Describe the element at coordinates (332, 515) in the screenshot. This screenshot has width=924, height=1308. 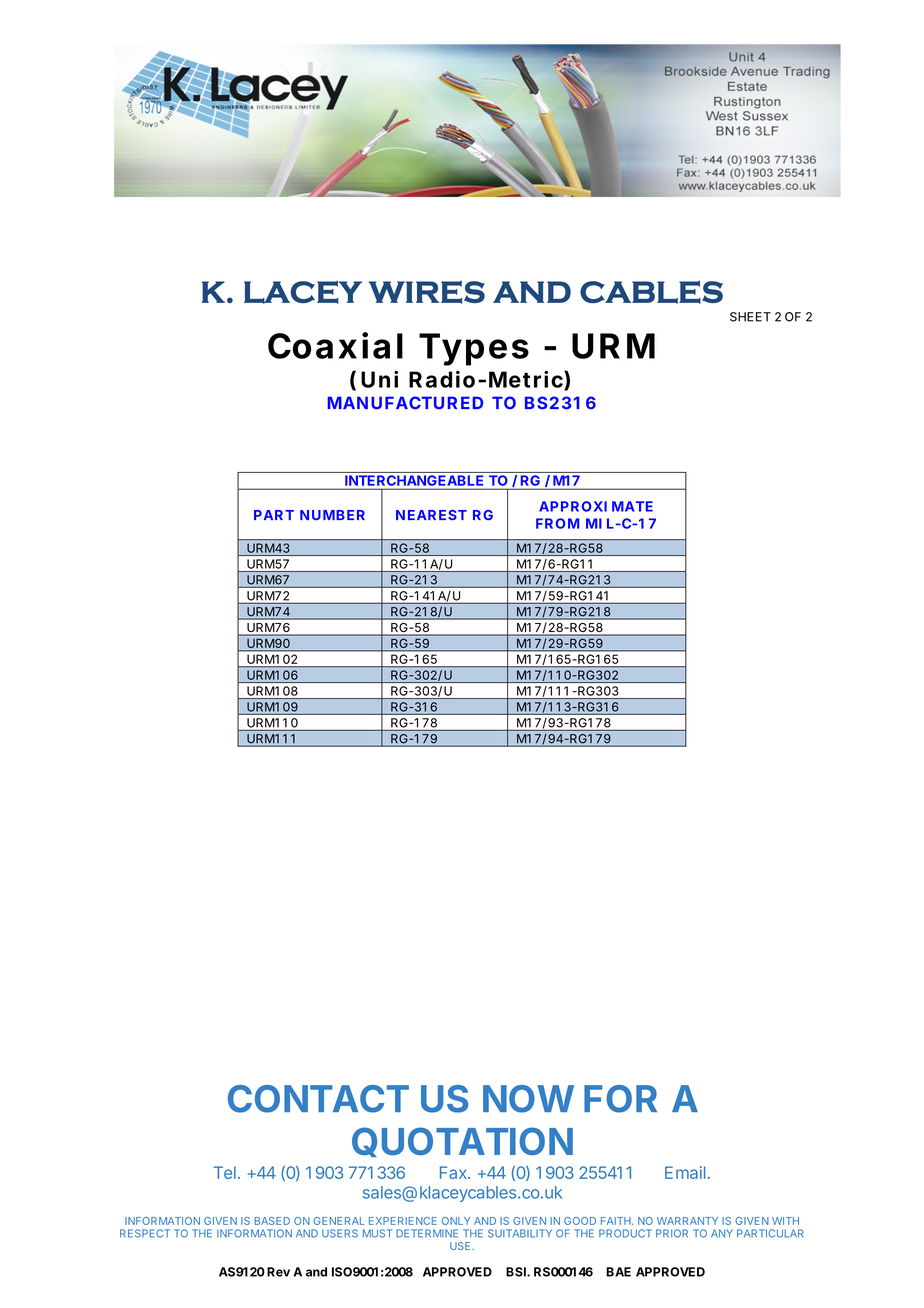
I see `NUMBER` at that location.
